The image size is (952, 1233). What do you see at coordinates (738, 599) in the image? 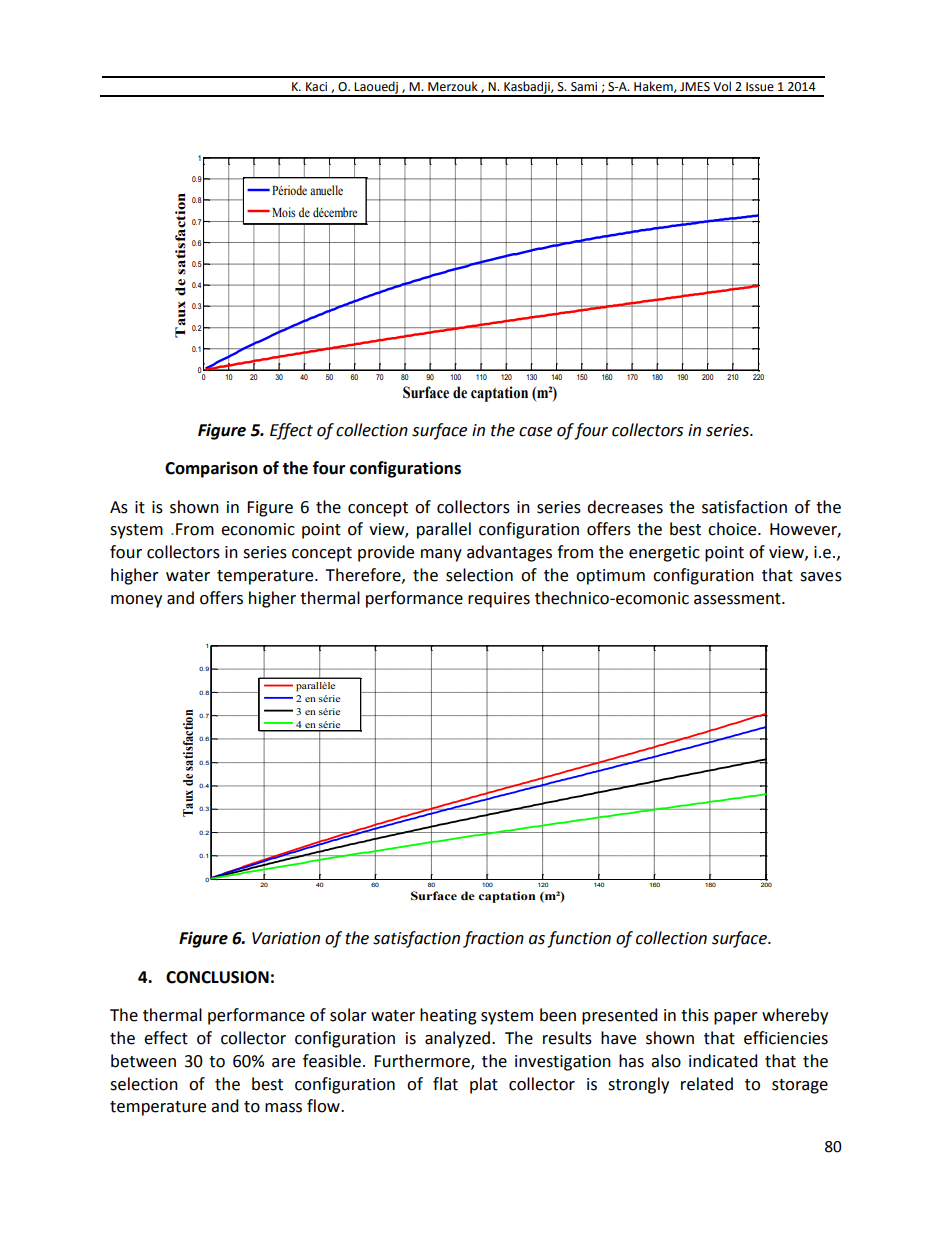
I see `assessment` at bounding box center [738, 599].
